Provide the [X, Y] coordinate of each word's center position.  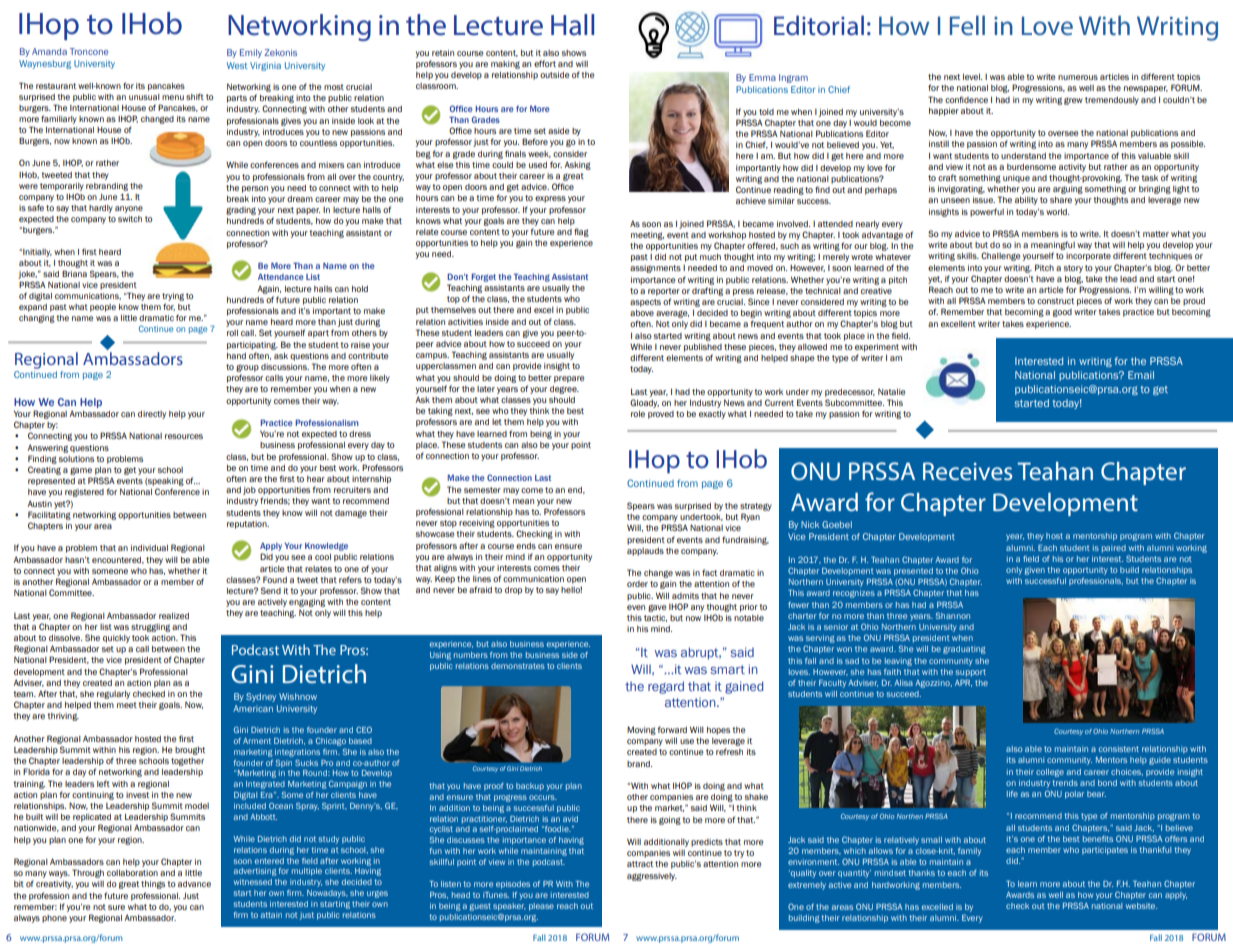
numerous [1078, 77]
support [971, 673]
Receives [968, 471]
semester [482, 490]
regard [666, 687]
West [237, 65]
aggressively [652, 877]
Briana [74, 273]
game [81, 471]
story [1073, 269]
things [153, 885]
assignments [655, 269]
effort [545, 63]
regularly [113, 695]
